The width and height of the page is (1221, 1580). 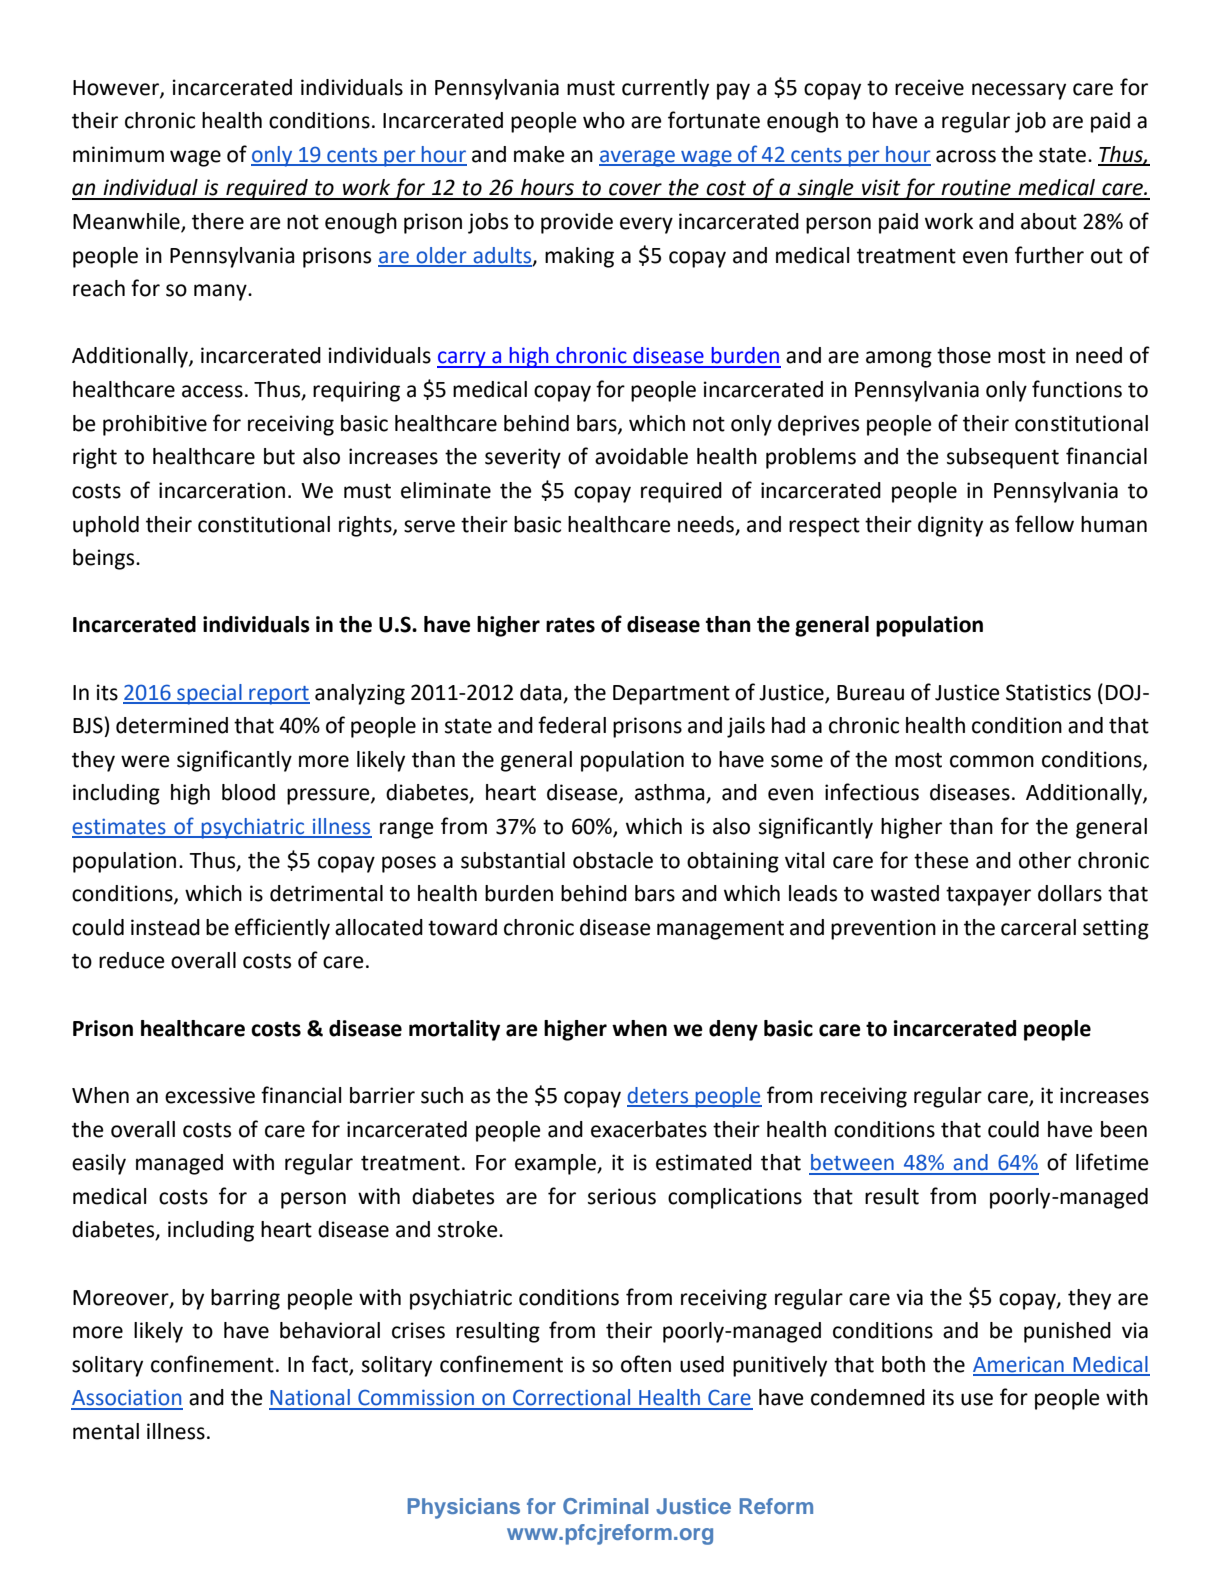 I want to click on Statistics, so click(x=1048, y=692).
